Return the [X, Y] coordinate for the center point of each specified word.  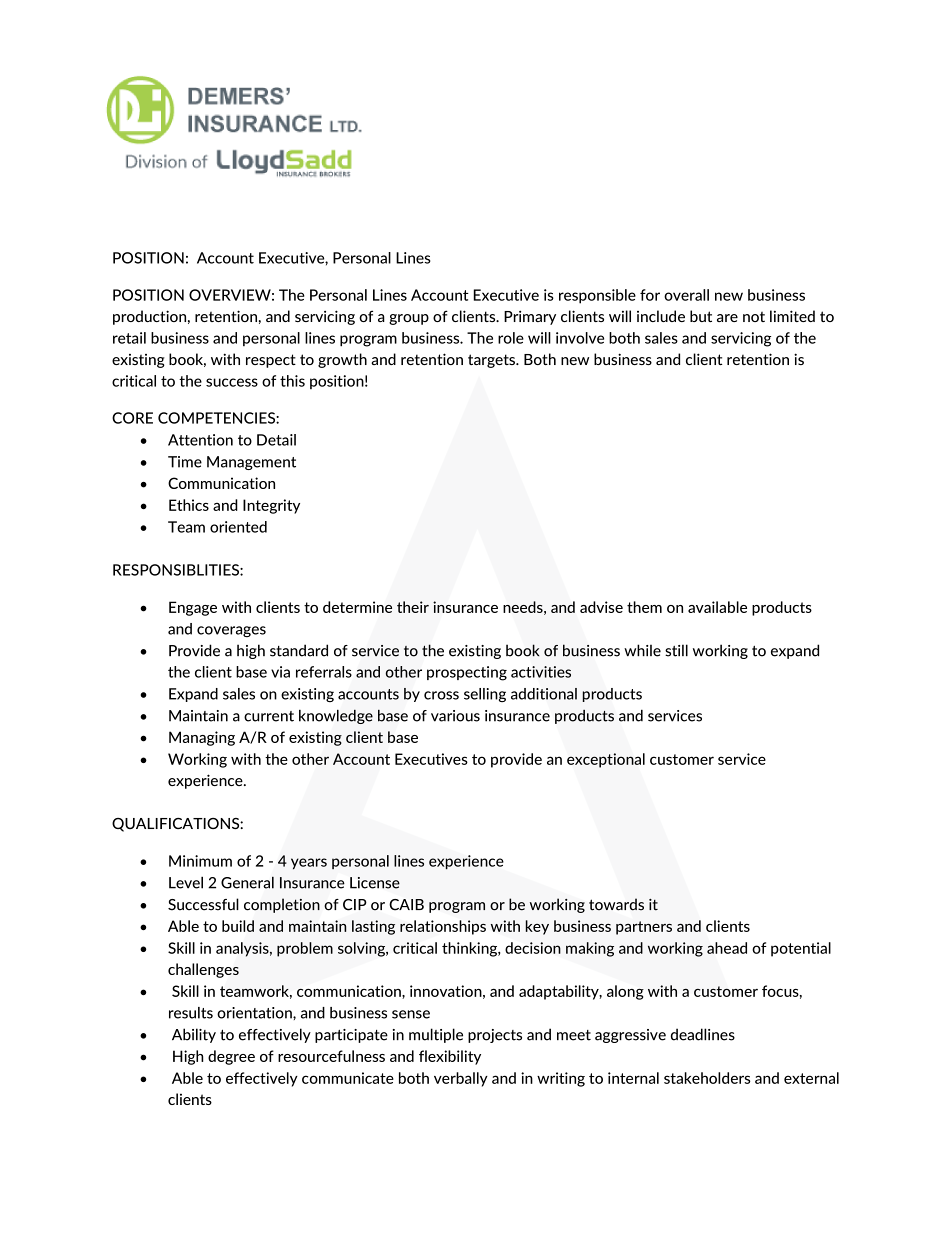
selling [485, 695]
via [280, 672]
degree [231, 1057]
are [727, 318]
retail [129, 338]
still [676, 650]
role [511, 338]
